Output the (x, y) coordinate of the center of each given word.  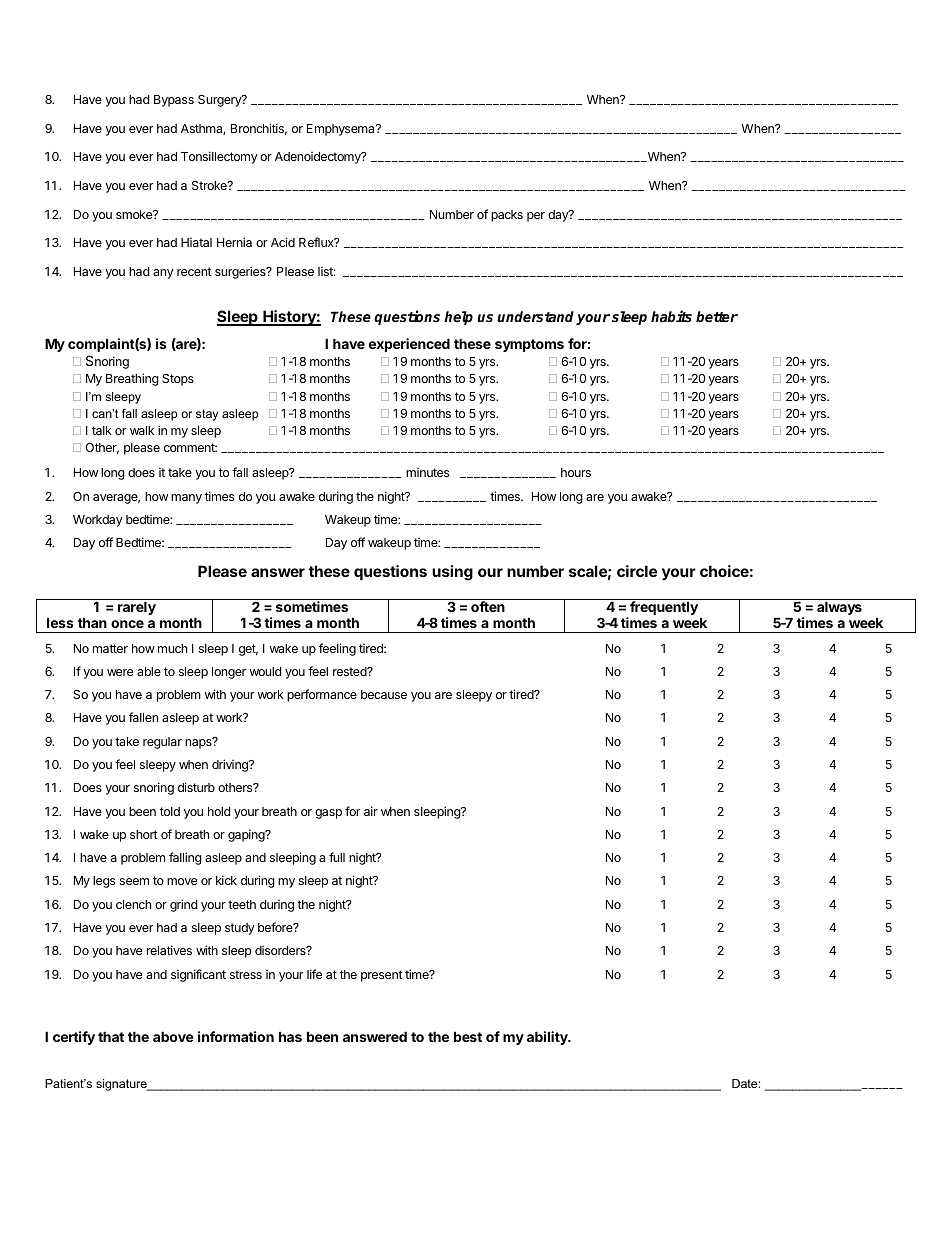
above (173, 1036)
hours (576, 472)
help (458, 318)
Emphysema (342, 130)
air (371, 811)
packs (507, 216)
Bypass (174, 101)
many (186, 499)
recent (194, 271)
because (384, 694)
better (717, 316)
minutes (427, 472)
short (144, 834)
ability (548, 1038)
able (149, 671)
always (839, 608)
